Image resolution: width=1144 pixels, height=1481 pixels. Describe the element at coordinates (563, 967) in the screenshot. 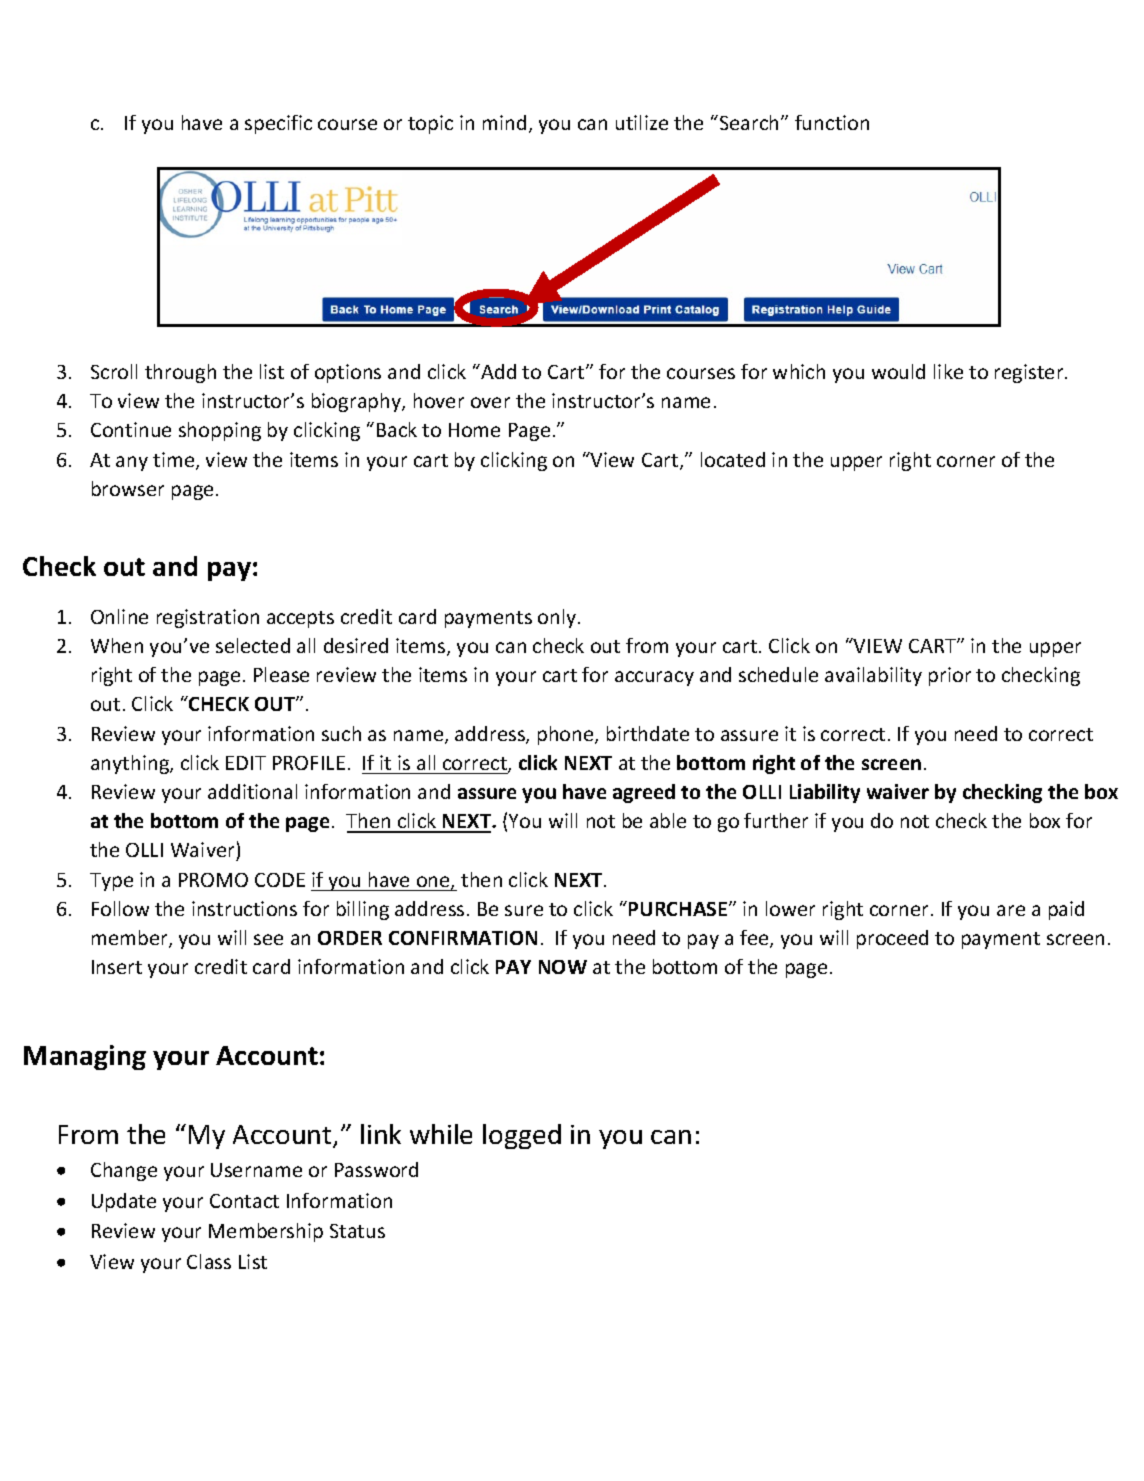

I see `NOW` at that location.
